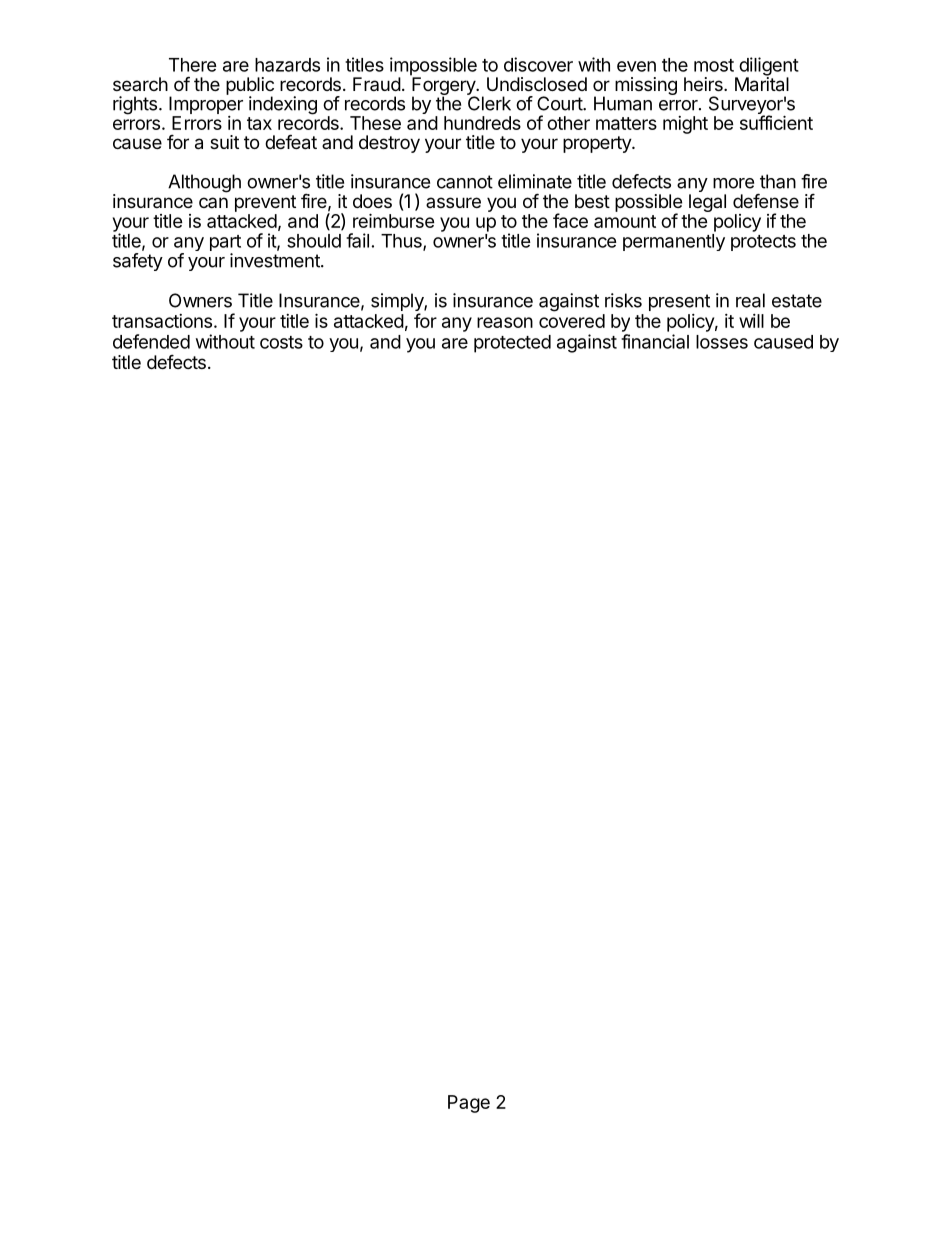  I want to click on losses, so click(722, 342).
